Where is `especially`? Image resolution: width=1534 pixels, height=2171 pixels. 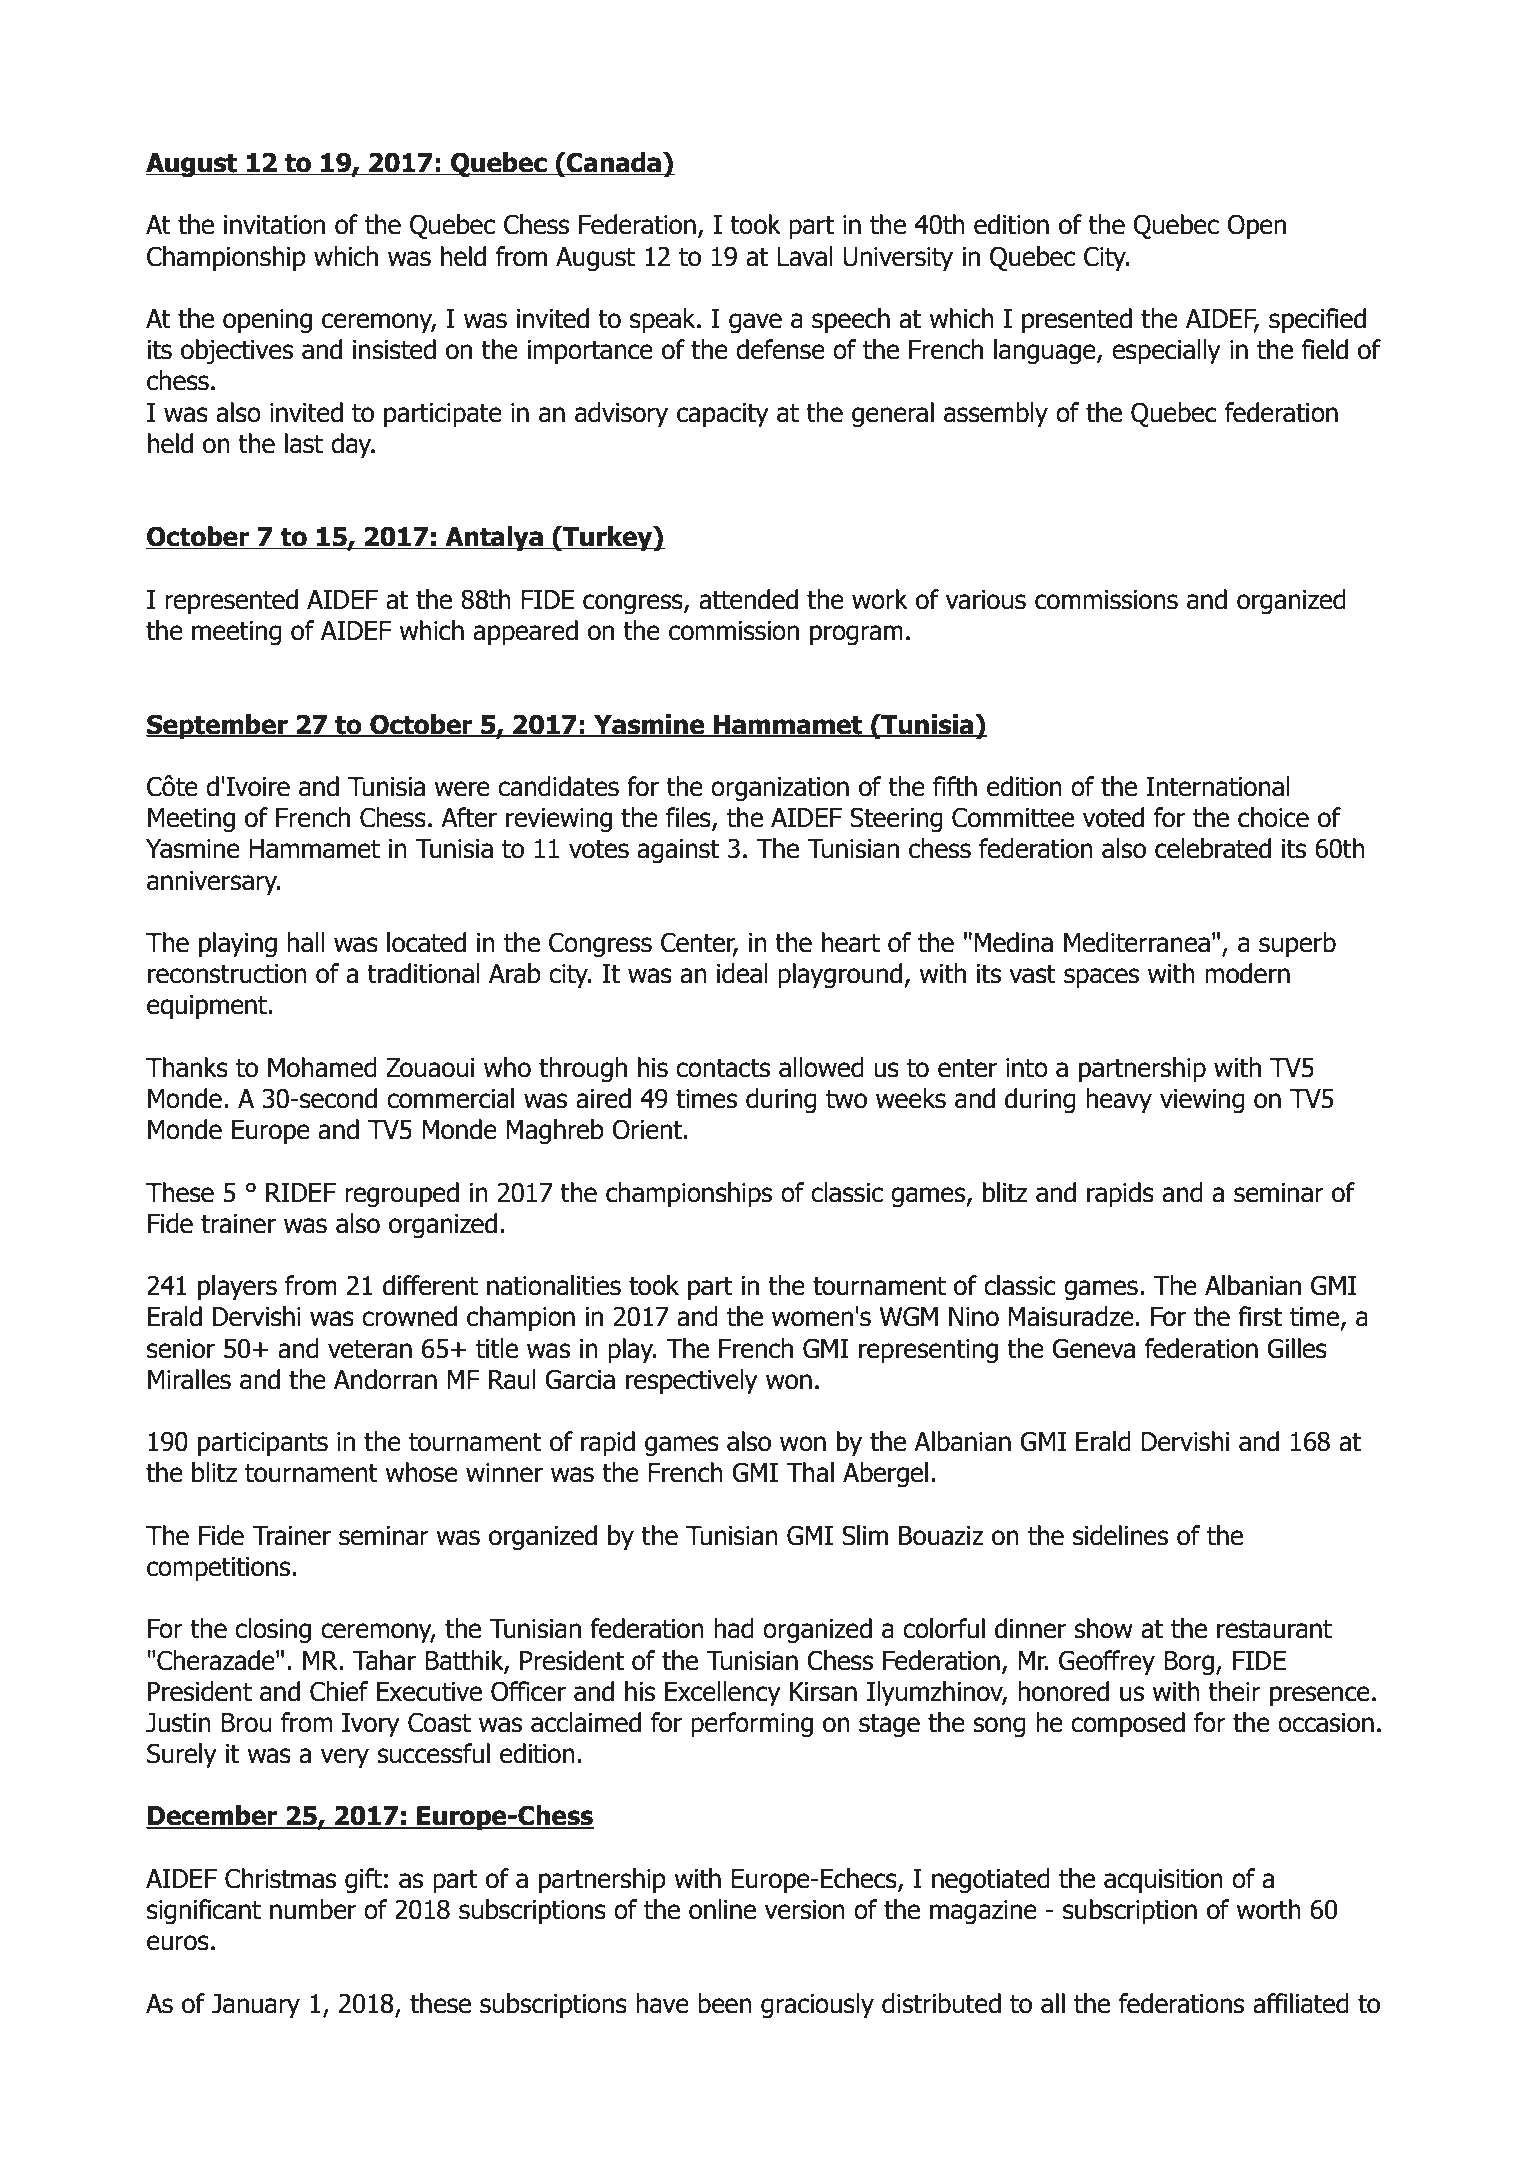
especially is located at coordinates (1166, 352).
